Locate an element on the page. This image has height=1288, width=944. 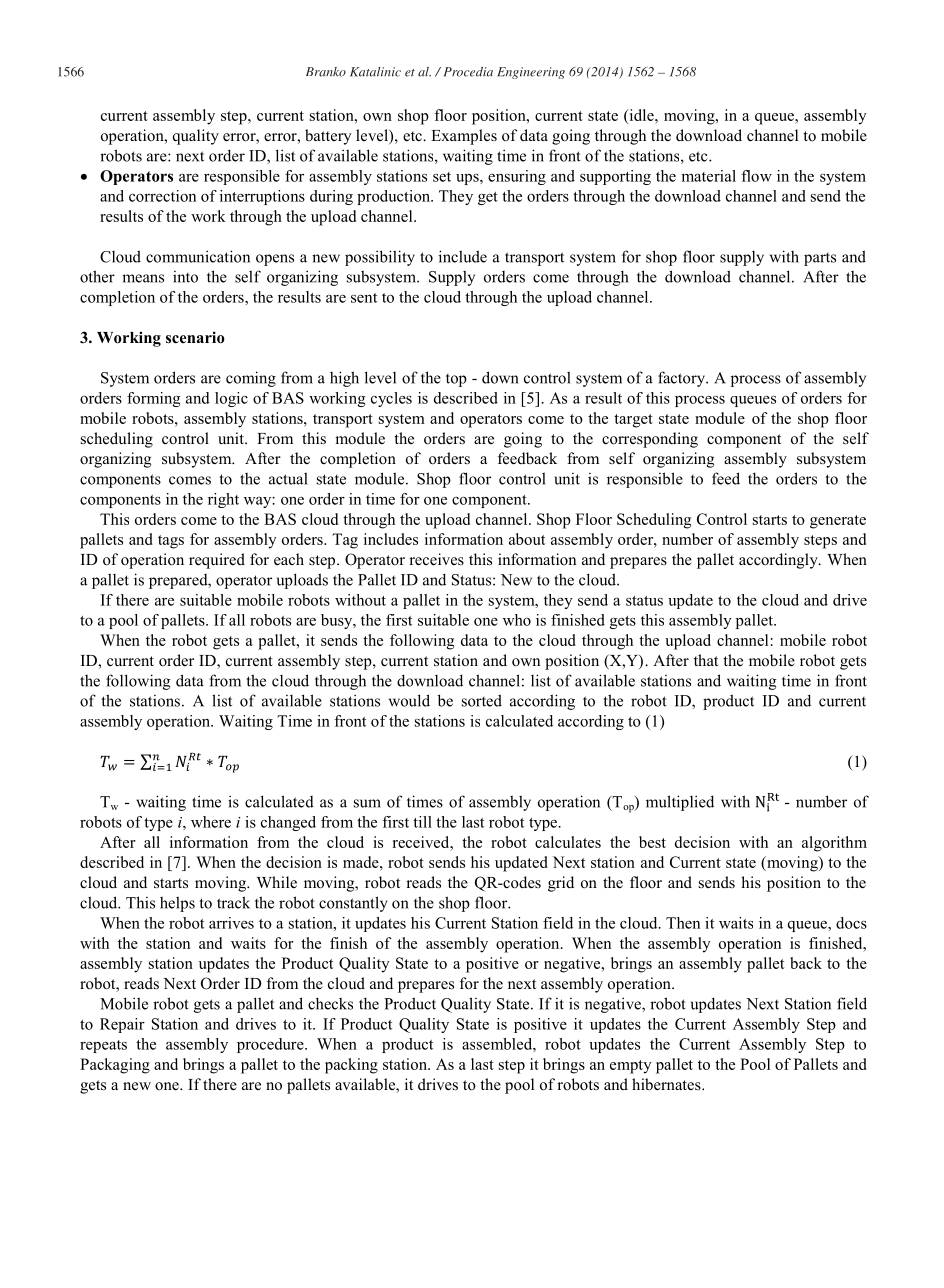
parts is located at coordinates (820, 259).
